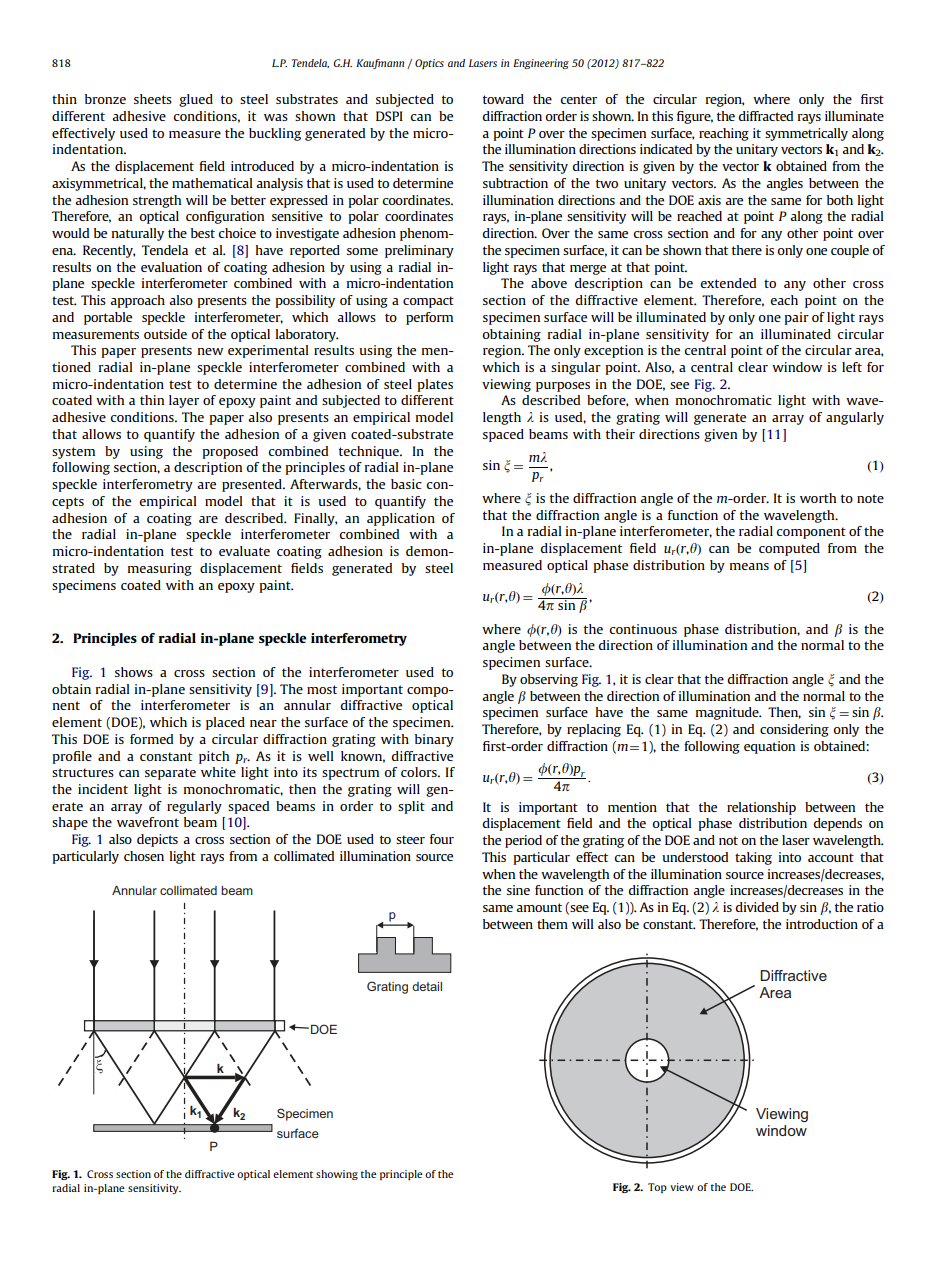 The width and height of the screenshot is (952, 1270). Describe the element at coordinates (153, 99) in the screenshot. I see `sheets` at that location.
